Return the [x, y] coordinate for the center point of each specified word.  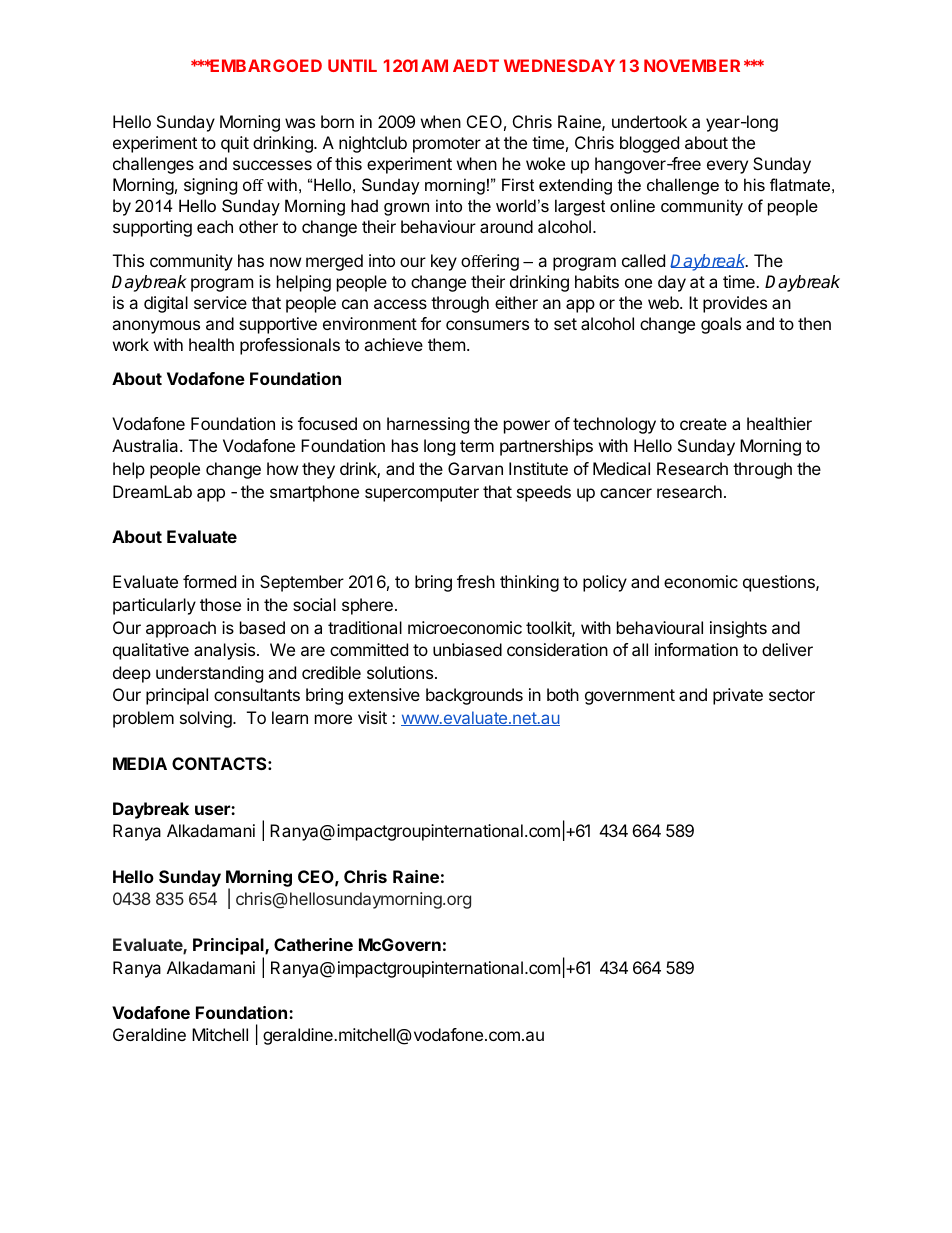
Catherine [313, 944]
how [282, 468]
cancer [626, 493]
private [738, 696]
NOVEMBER [692, 65]
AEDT [476, 65]
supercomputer [422, 494]
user [213, 810]
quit [235, 144]
